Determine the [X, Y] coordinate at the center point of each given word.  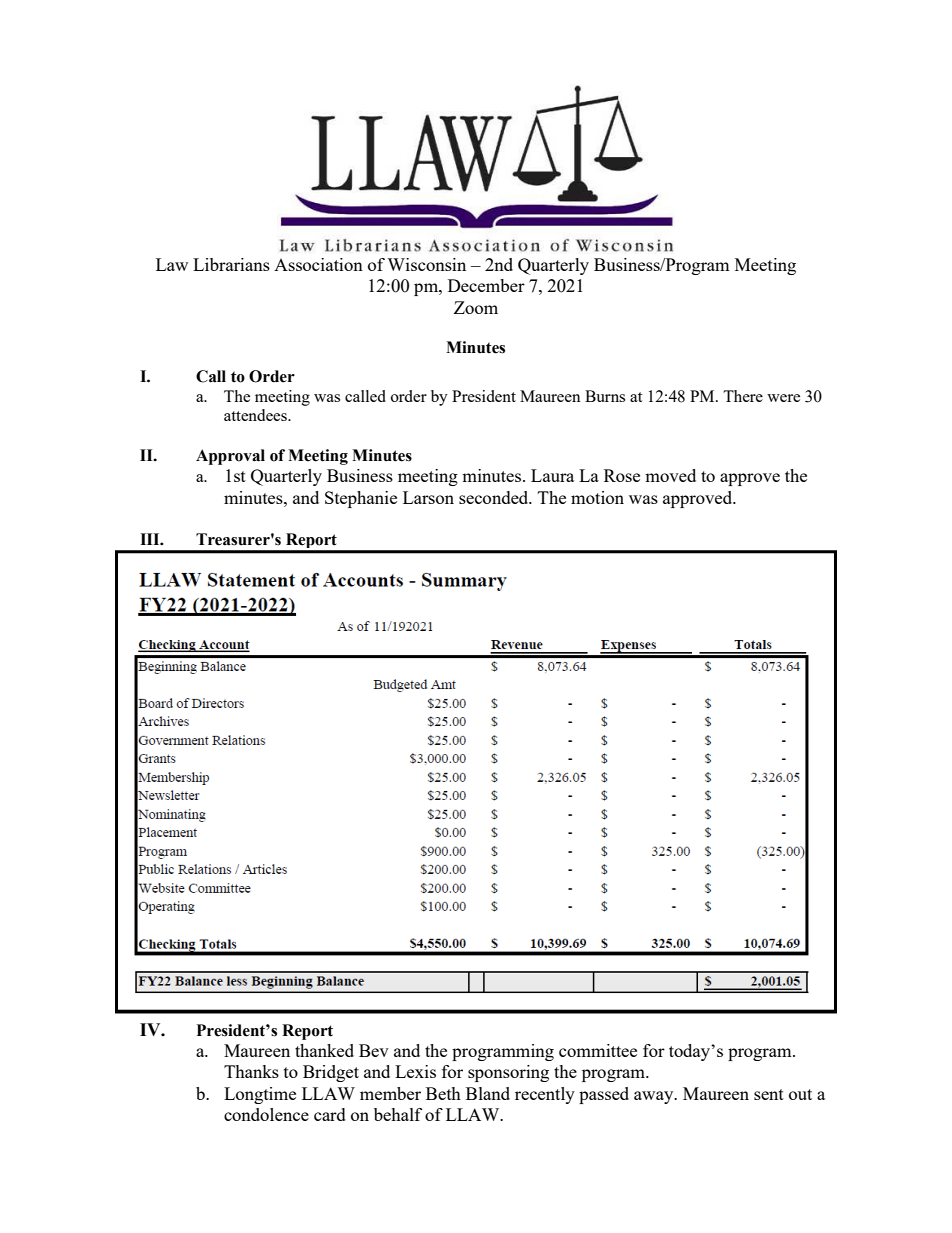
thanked [324, 1050]
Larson [428, 497]
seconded [495, 497]
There [743, 396]
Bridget [331, 1073]
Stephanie [361, 499]
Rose [622, 475]
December [486, 285]
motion [597, 497]
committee [598, 1050]
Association [318, 264]
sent [769, 1094]
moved [670, 475]
